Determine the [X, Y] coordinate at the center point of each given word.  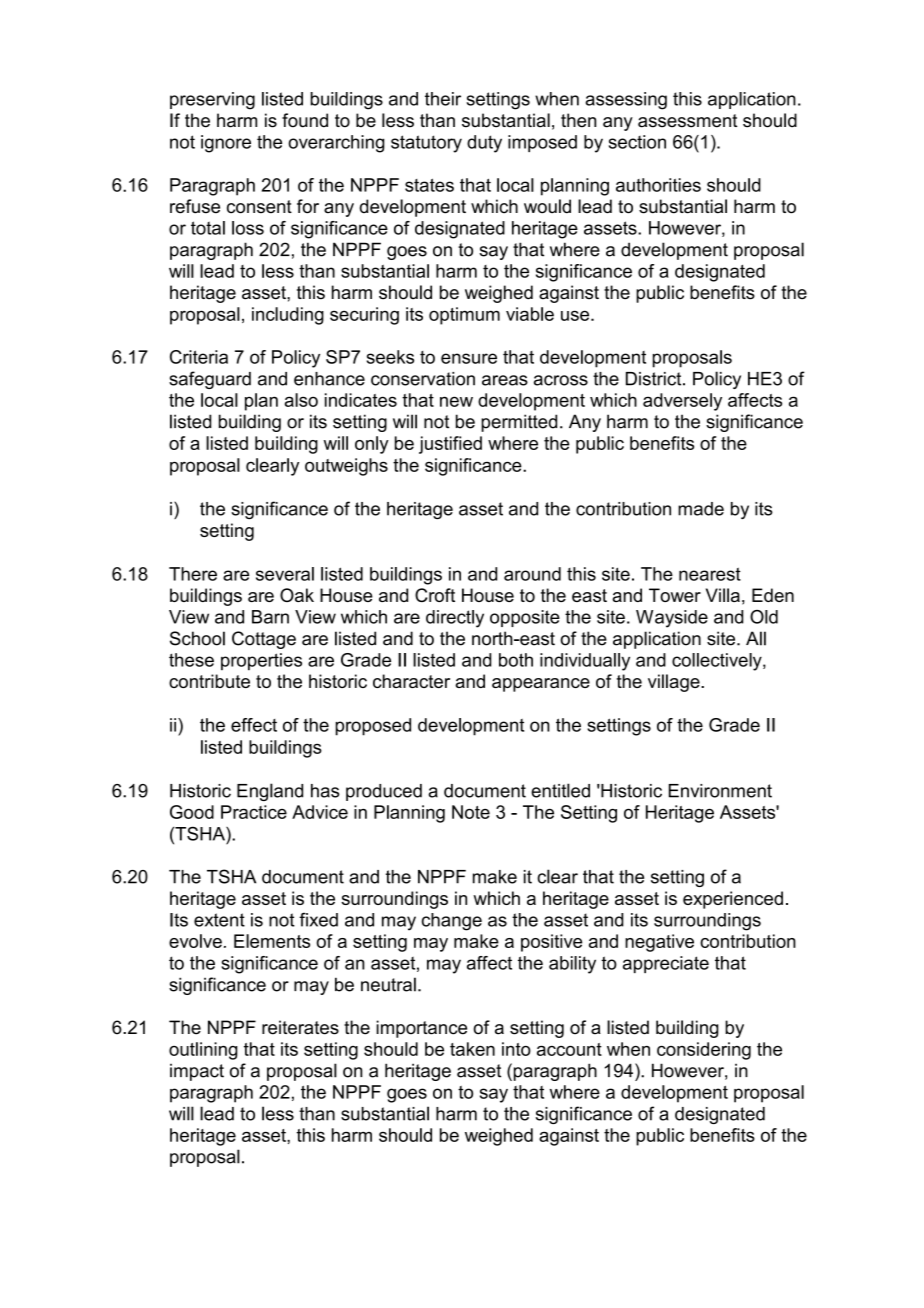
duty [484, 144]
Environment [720, 791]
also [301, 400]
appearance [541, 685]
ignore [226, 144]
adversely [682, 402]
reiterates [300, 1027]
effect [254, 725]
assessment [687, 121]
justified [450, 445]
